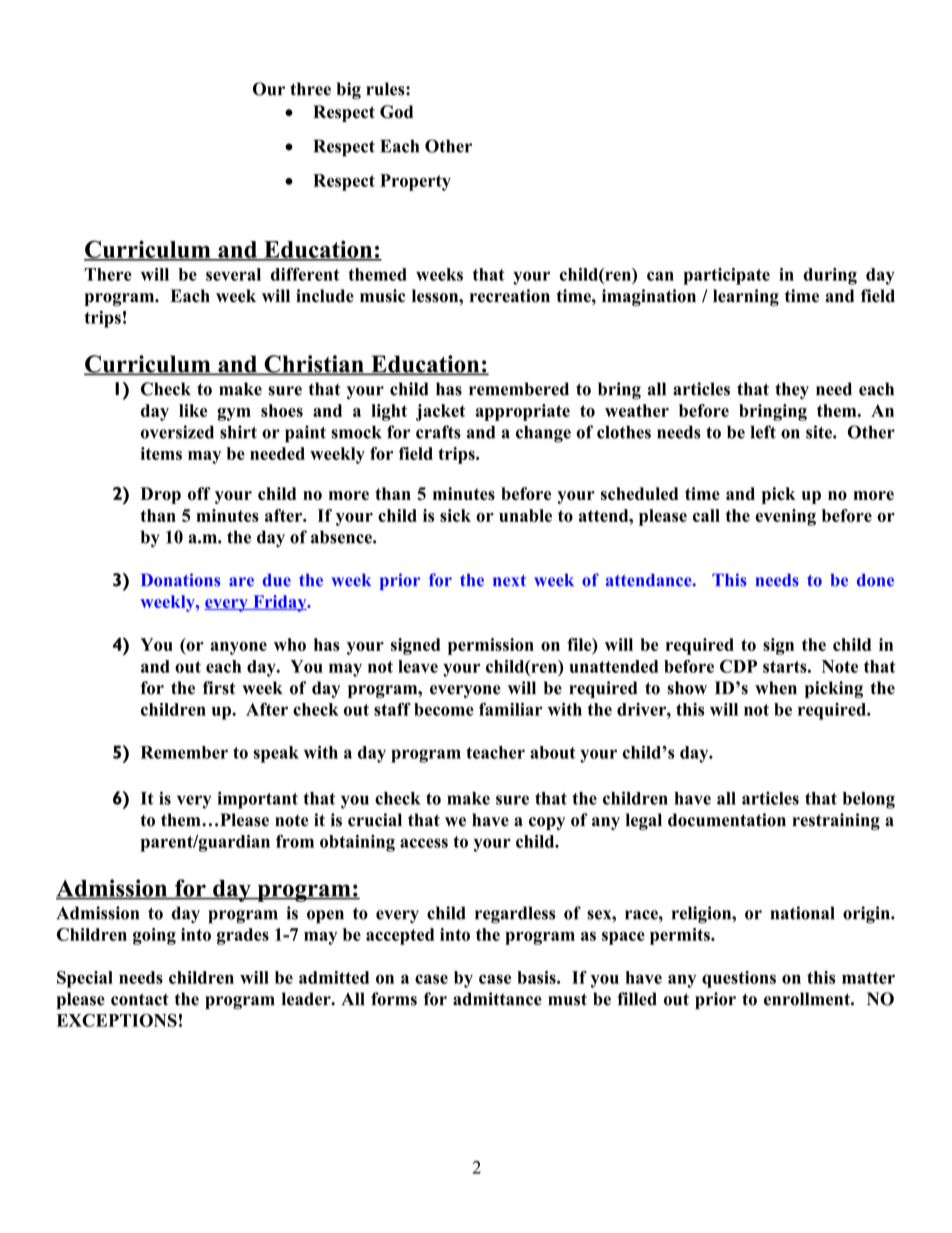  Describe the element at coordinates (547, 823) in the screenshot. I see `copy` at that location.
